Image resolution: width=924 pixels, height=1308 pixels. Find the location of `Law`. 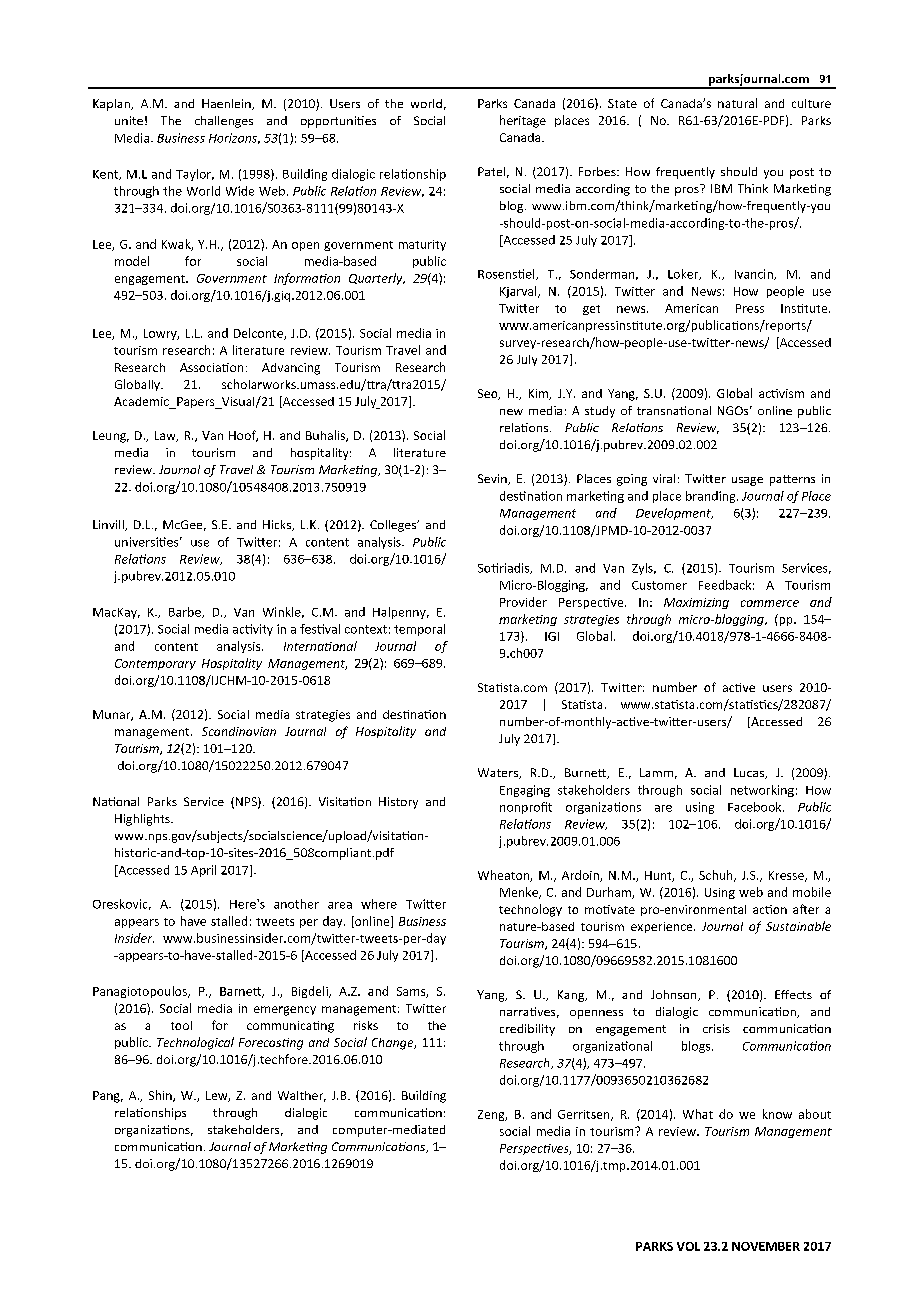

Law is located at coordinates (166, 436).
